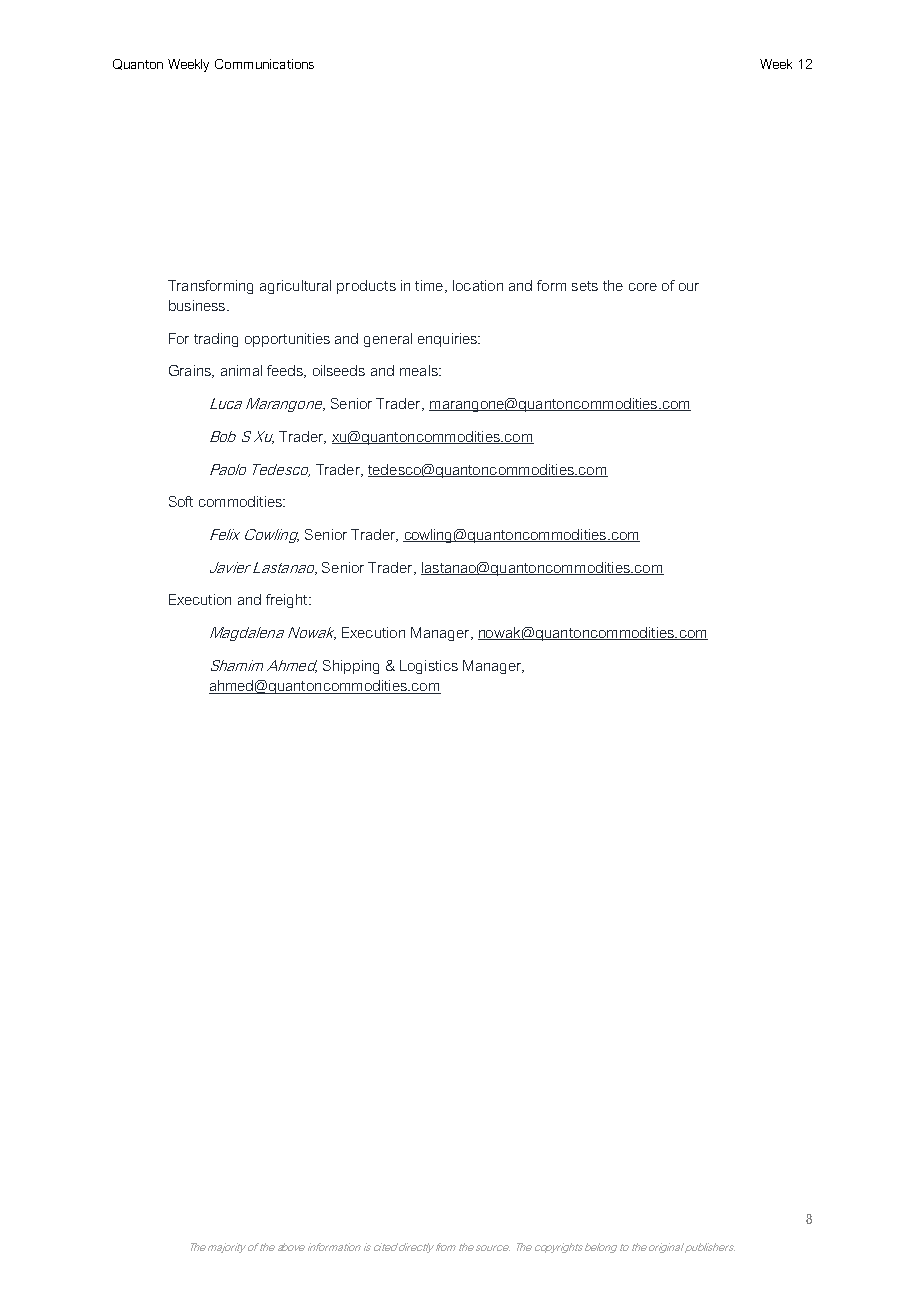 This image has width=924, height=1308. Describe the element at coordinates (643, 287) in the image. I see `core` at that location.
